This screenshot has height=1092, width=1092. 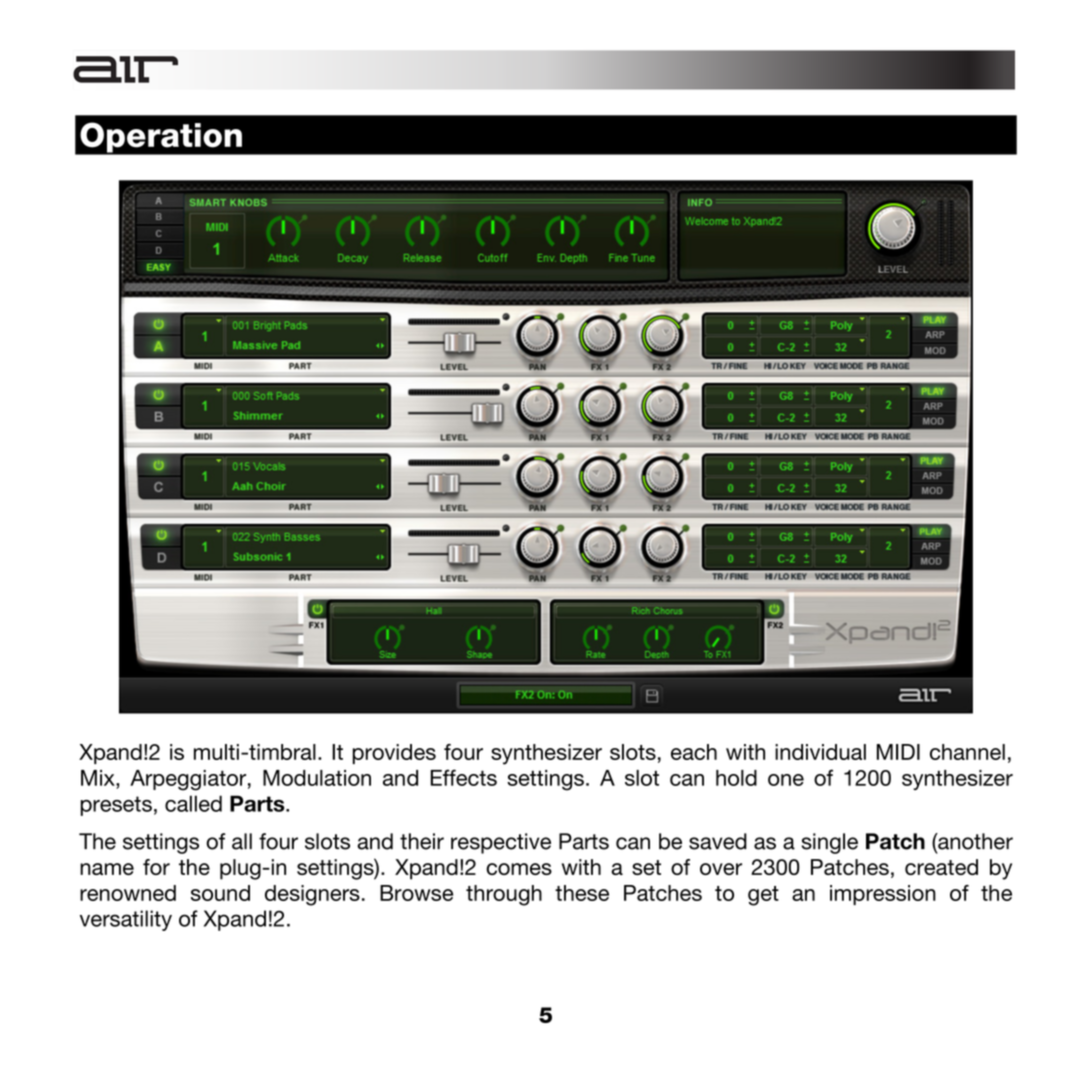 I want to click on MIDI, so click(x=898, y=752).
